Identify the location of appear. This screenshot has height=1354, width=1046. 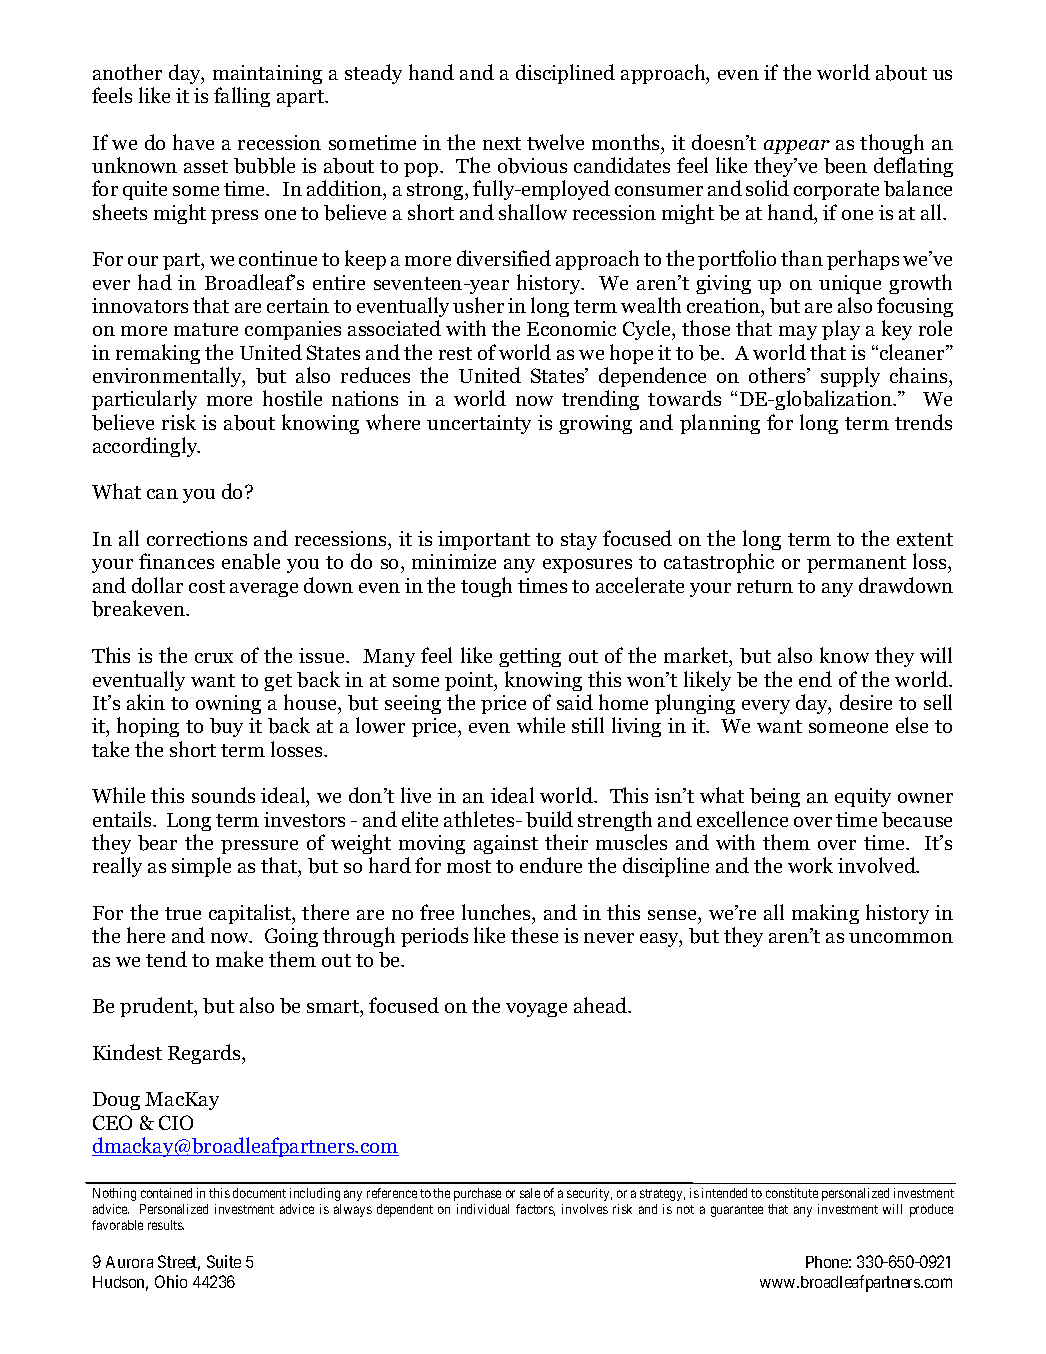
(797, 147).
